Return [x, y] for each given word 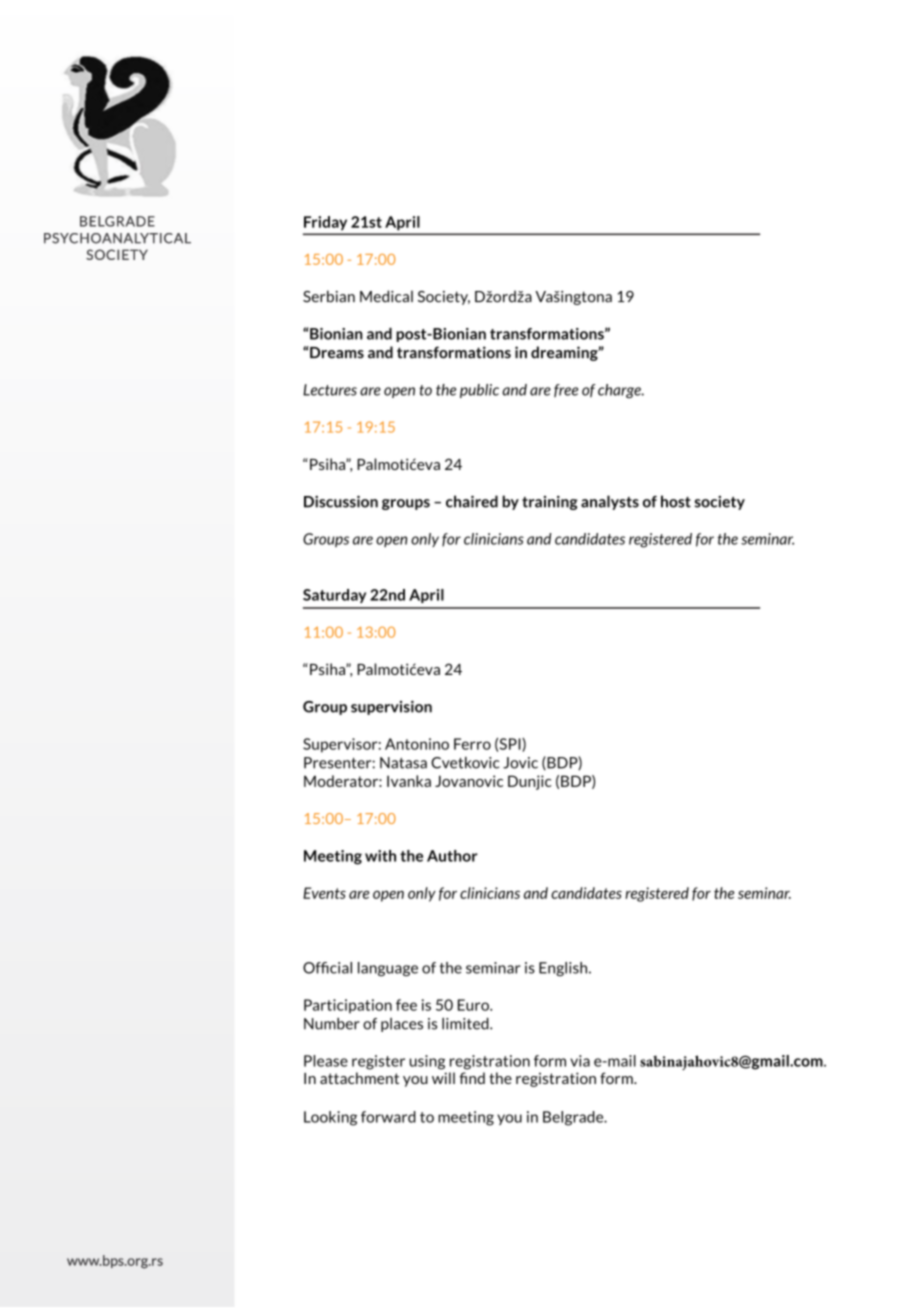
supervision [391, 707]
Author [452, 856]
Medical [386, 296]
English [564, 969]
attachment [359, 1078]
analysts [610, 502]
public [479, 391]
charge [620, 391]
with [380, 856]
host [676, 501]
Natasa [403, 763]
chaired [472, 501]
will [443, 1078]
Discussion [341, 501]
